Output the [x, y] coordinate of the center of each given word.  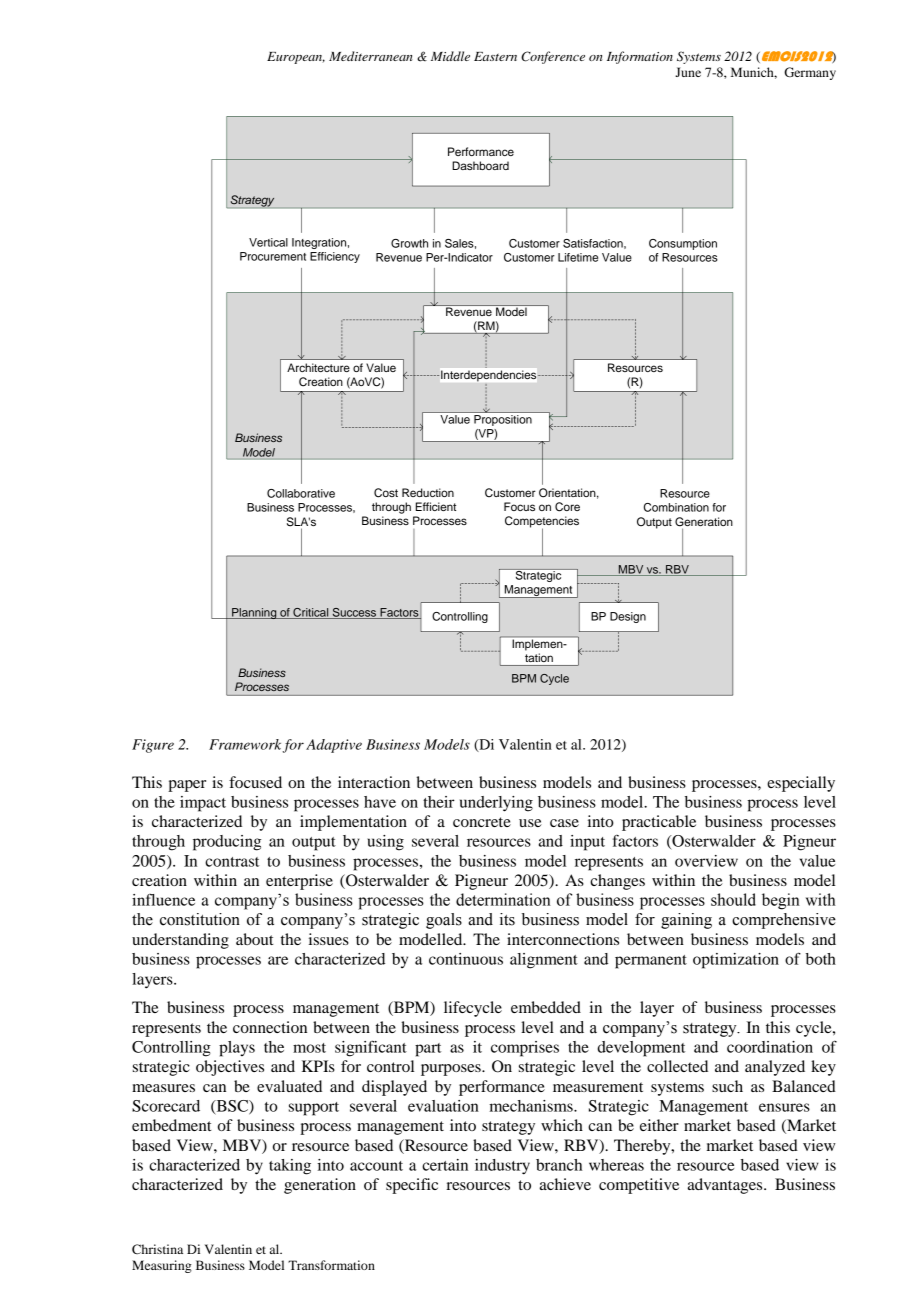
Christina [157, 1249]
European [296, 58]
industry [502, 1167]
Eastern [495, 56]
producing [227, 843]
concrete [482, 822]
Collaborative [301, 493]
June [688, 72]
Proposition [503, 419]
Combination [676, 507]
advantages [726, 1186]
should [733, 899]
